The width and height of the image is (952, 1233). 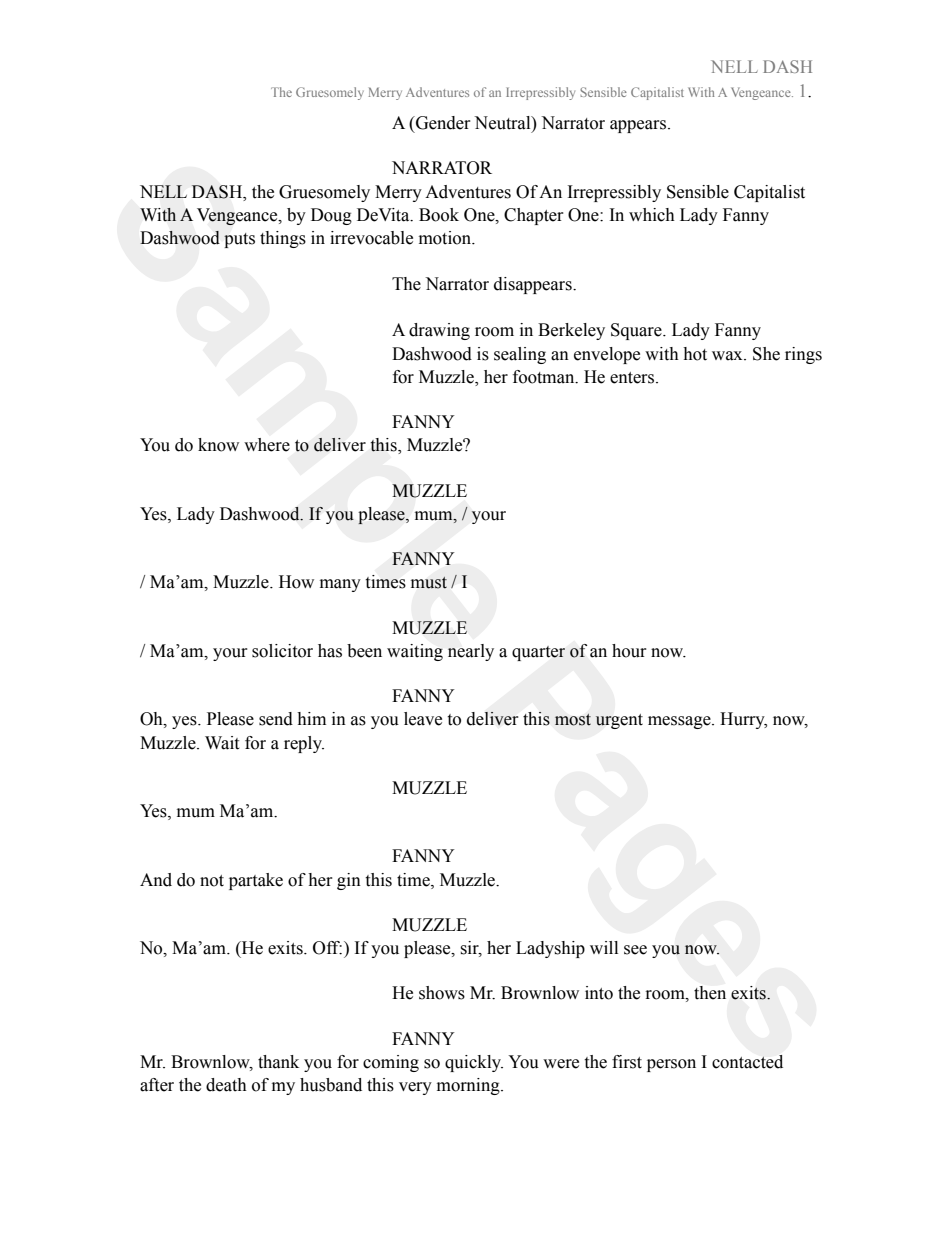 I want to click on which, so click(x=652, y=215).
